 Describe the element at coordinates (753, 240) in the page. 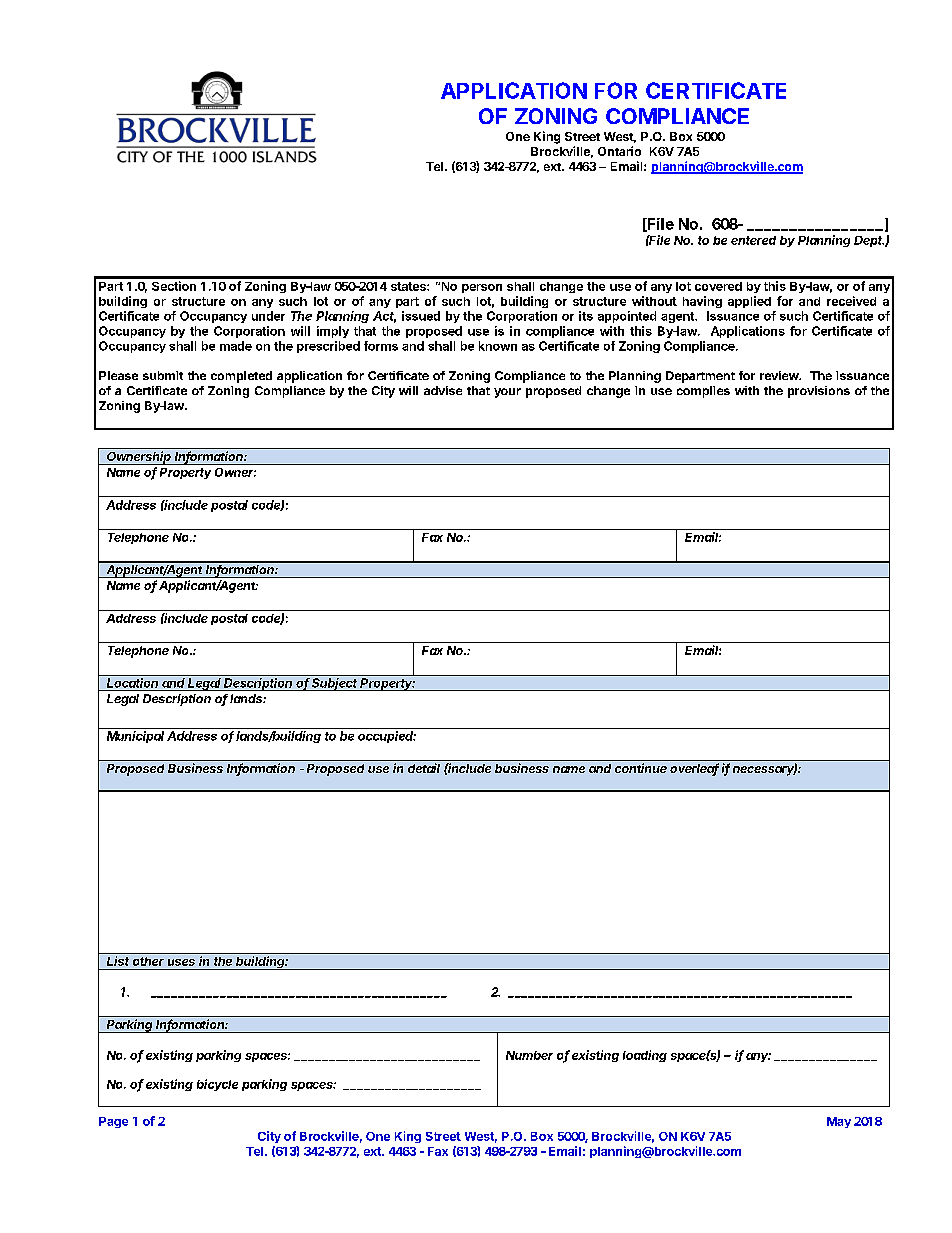

I see `entered` at that location.
